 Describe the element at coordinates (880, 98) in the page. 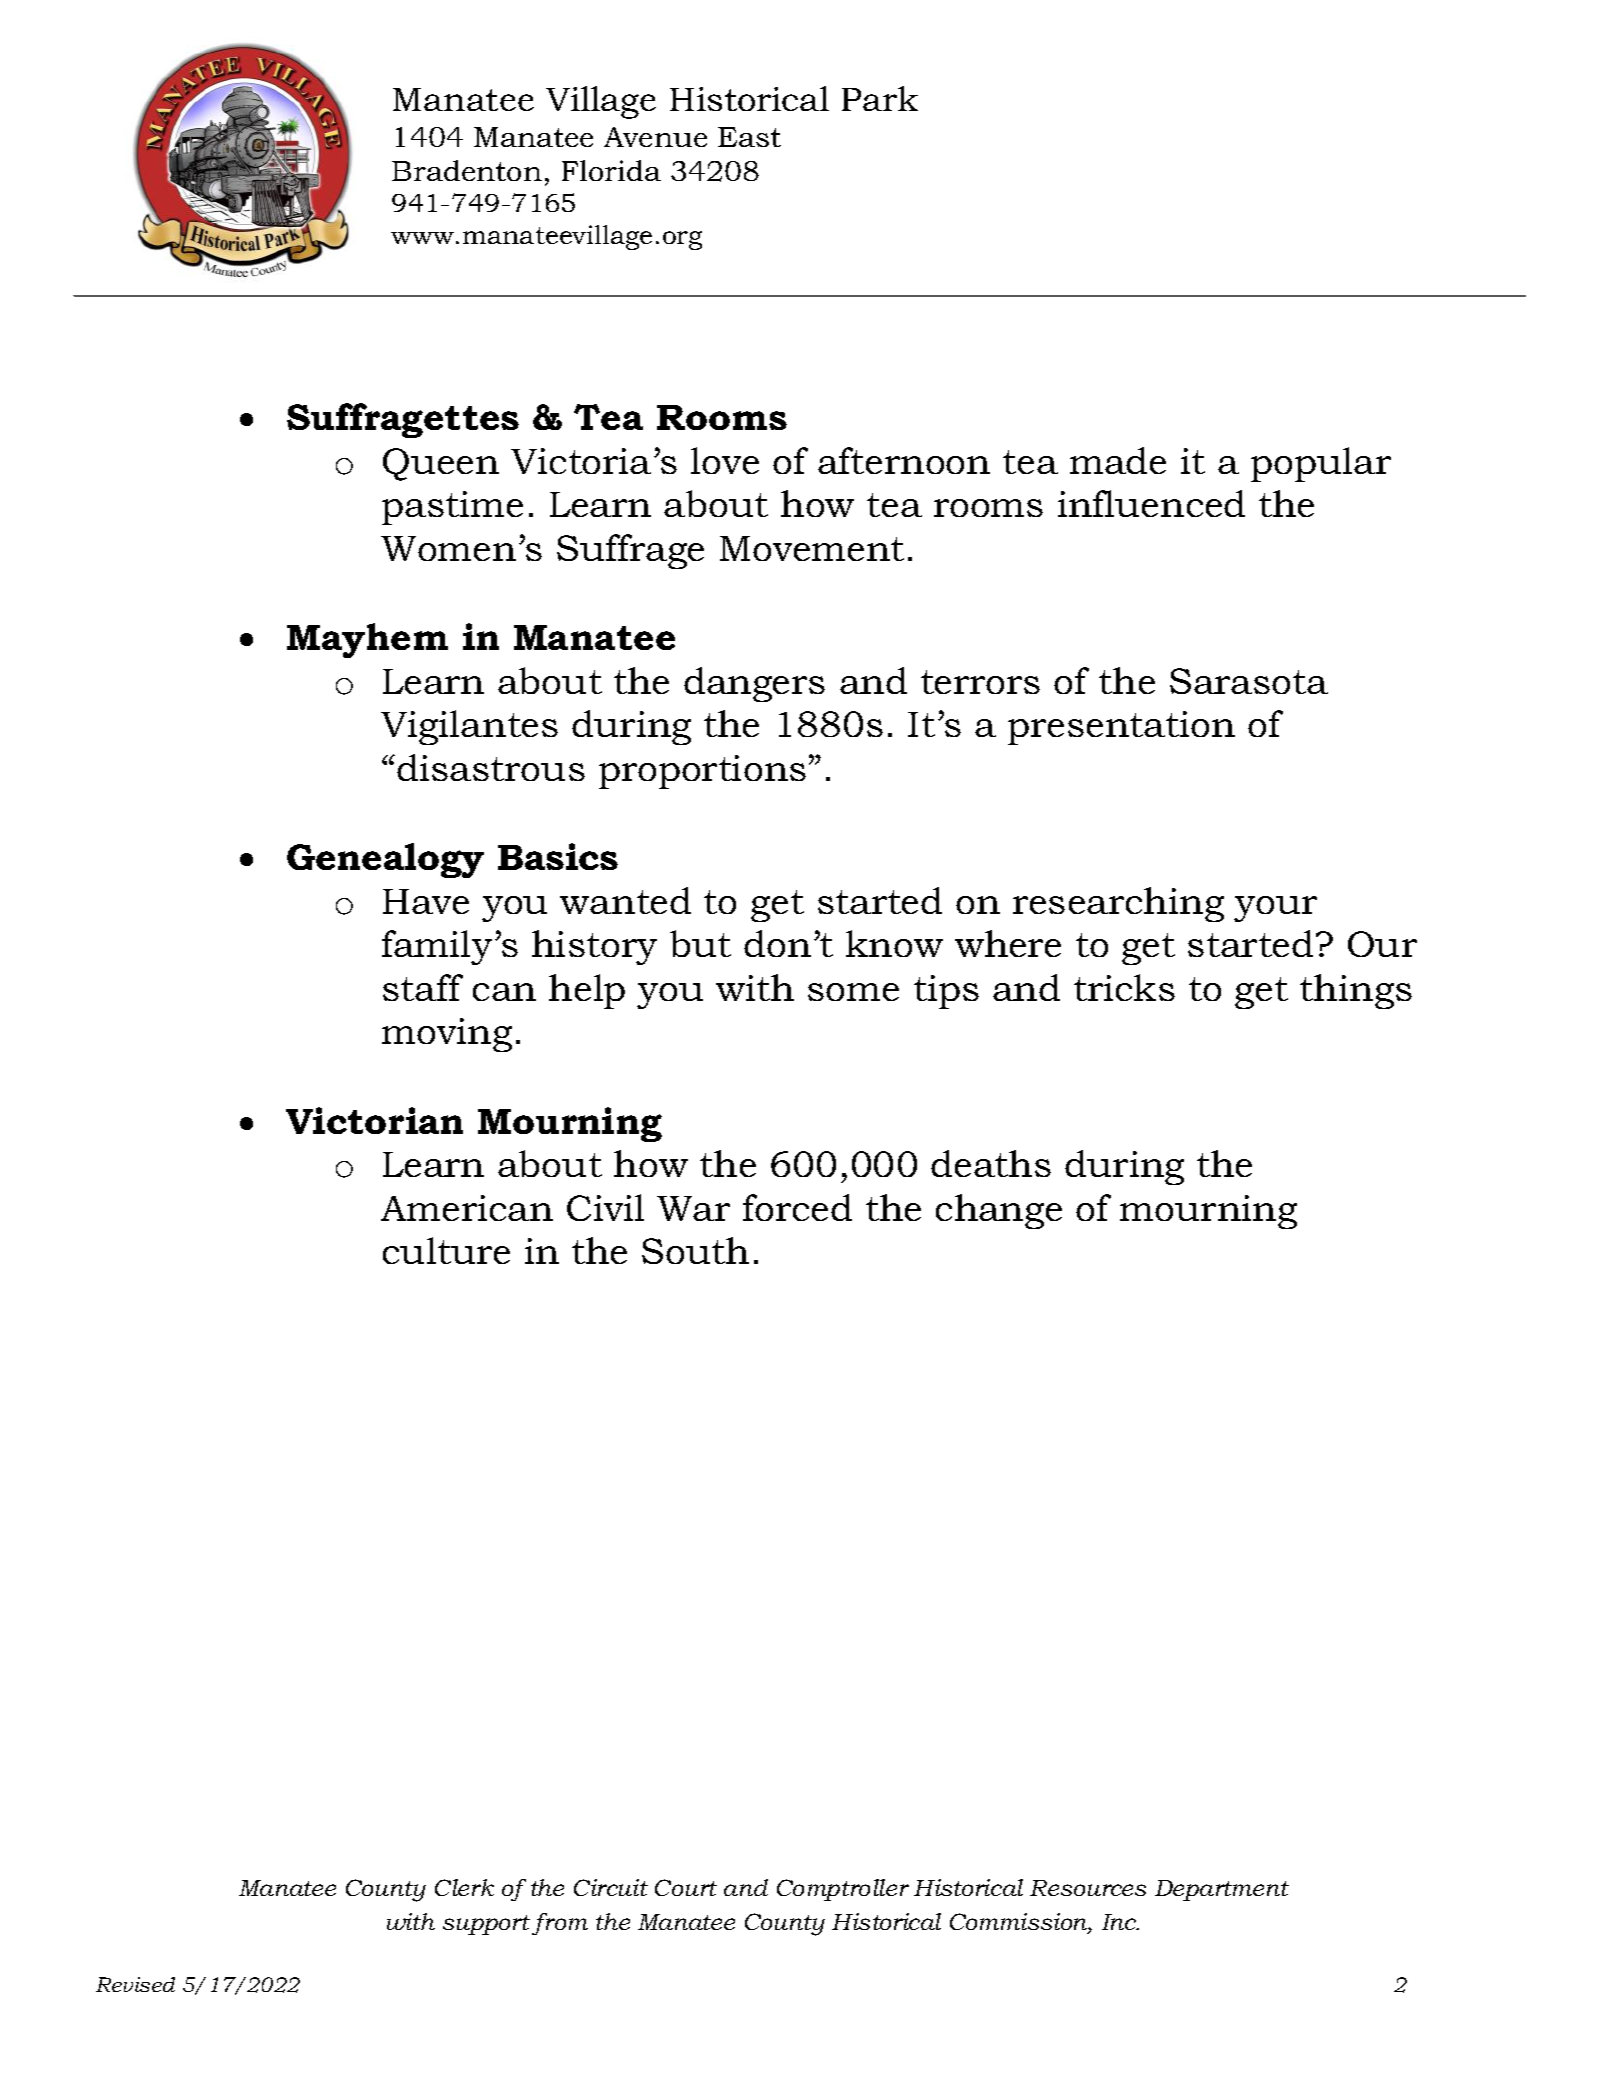

I see `Park` at that location.
